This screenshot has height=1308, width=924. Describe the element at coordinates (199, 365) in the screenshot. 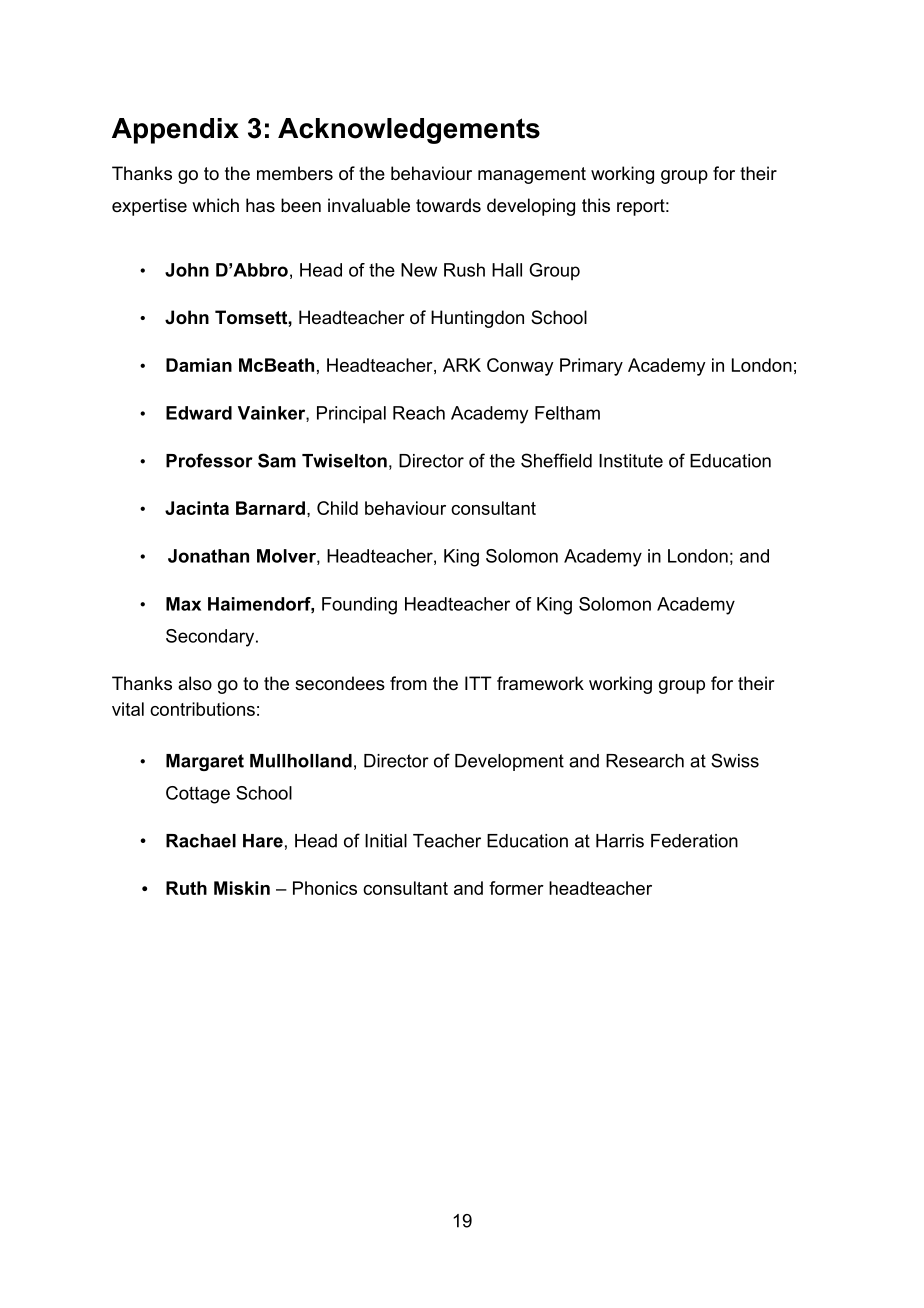

I see `Damian` at that location.
